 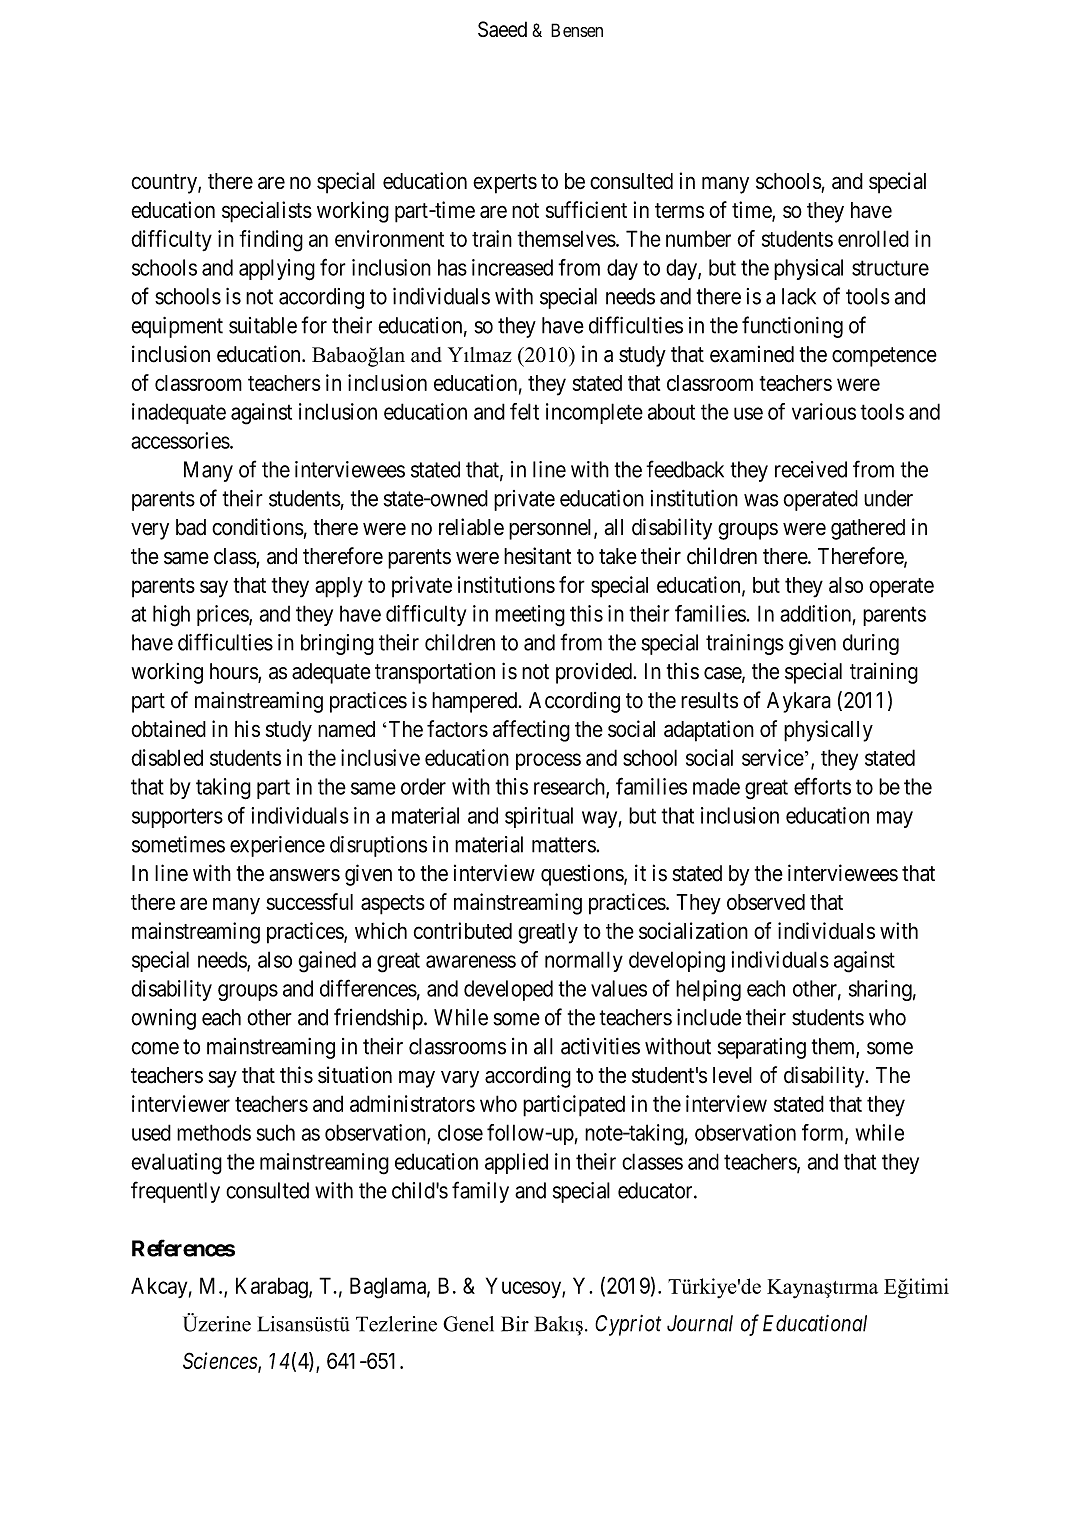 I want to click on vary, so click(x=460, y=1079).
